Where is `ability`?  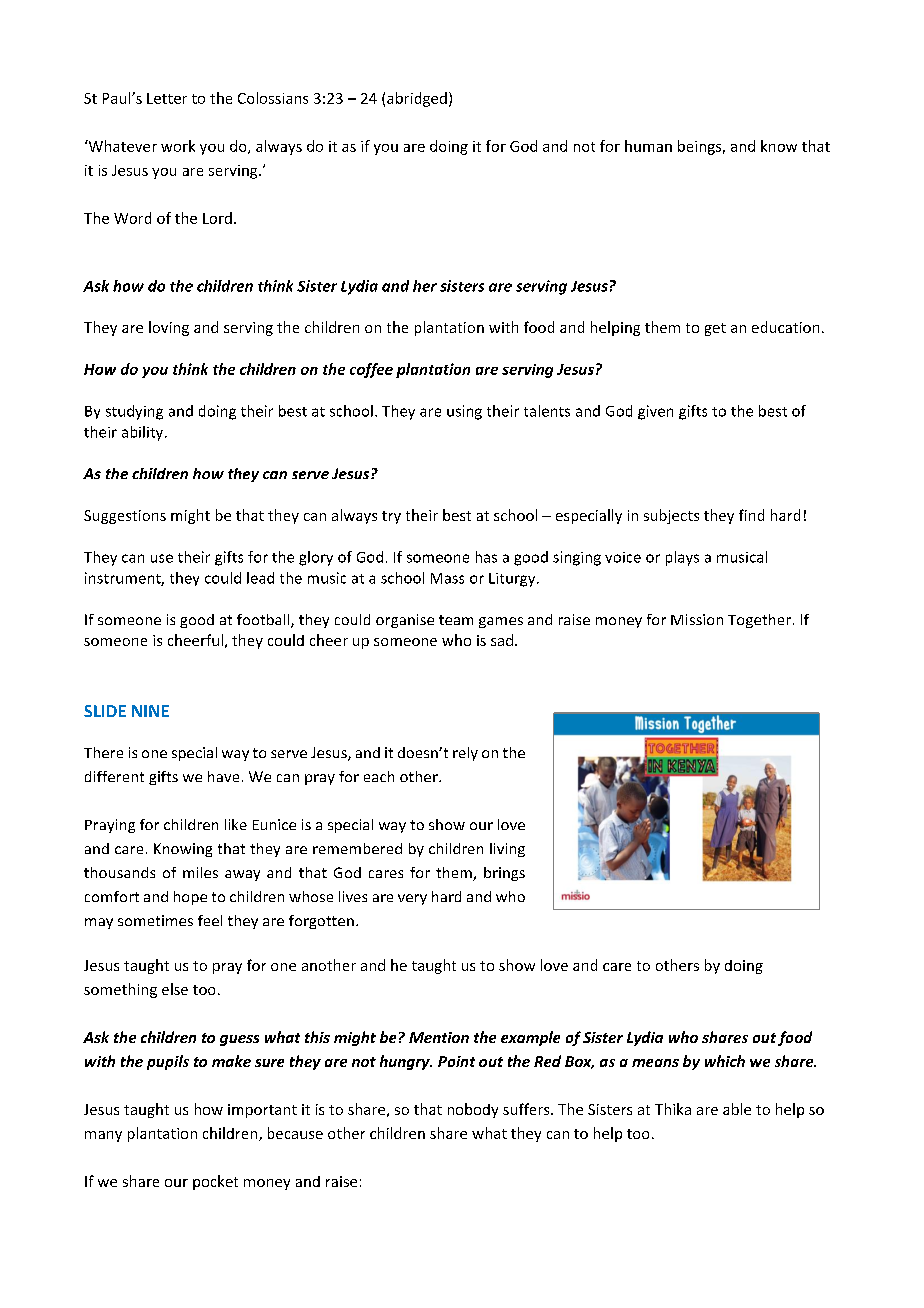 ability is located at coordinates (144, 433).
